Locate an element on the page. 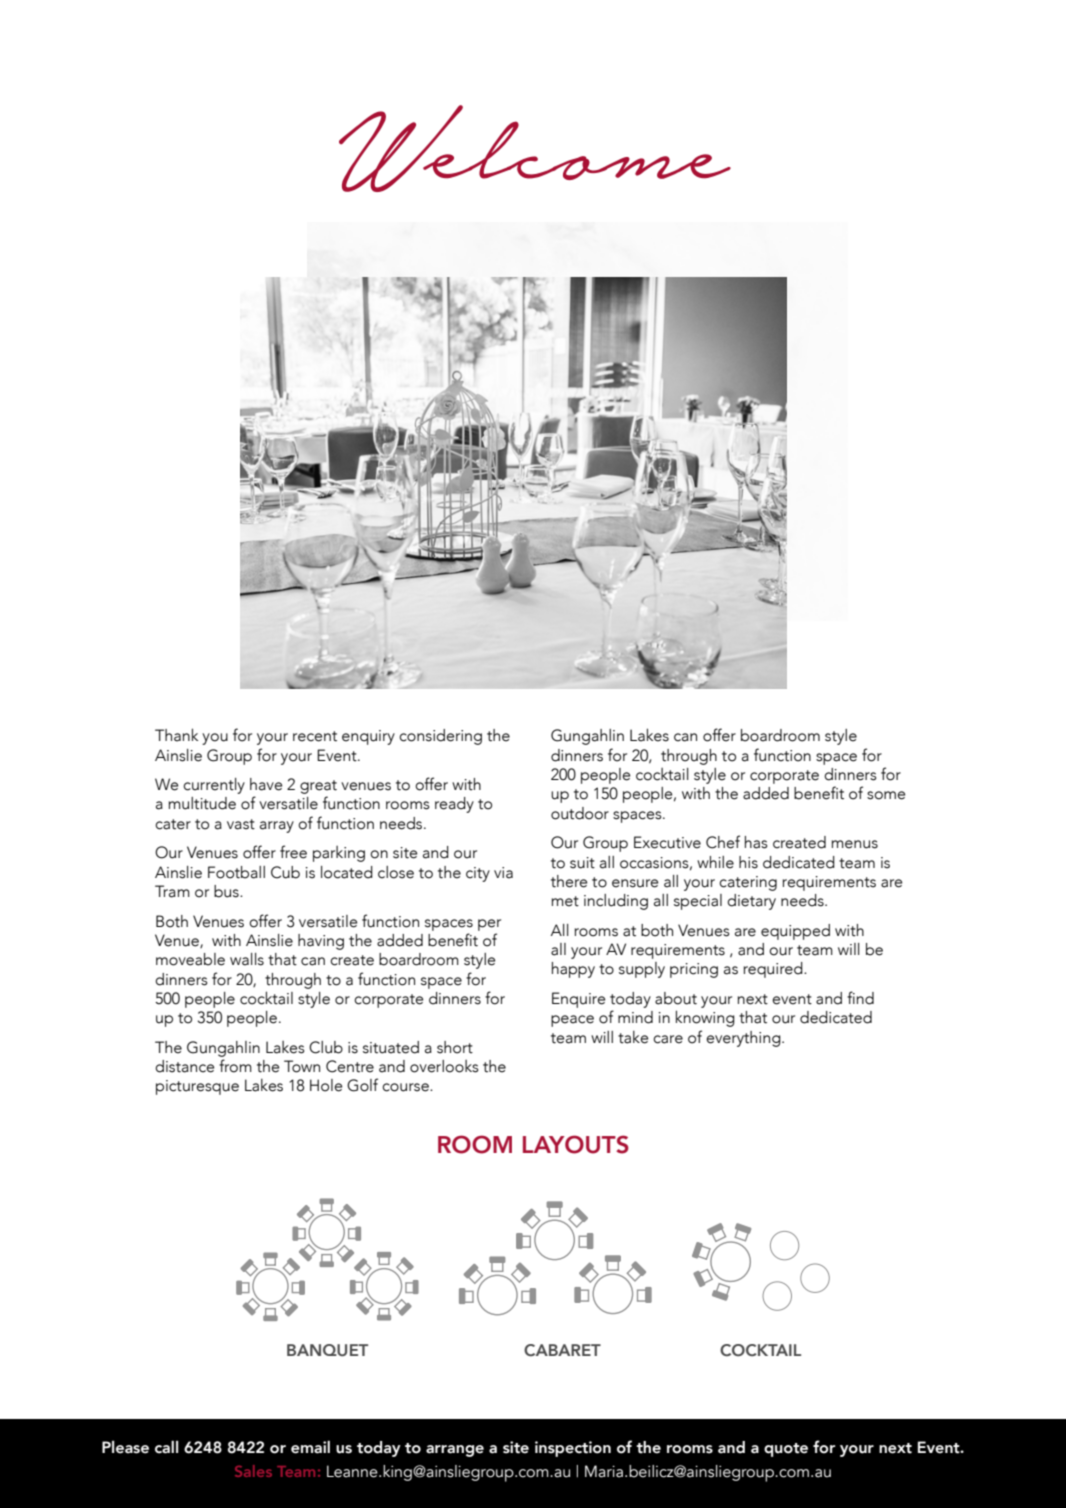 The image size is (1066, 1508). considering is located at coordinates (440, 737).
